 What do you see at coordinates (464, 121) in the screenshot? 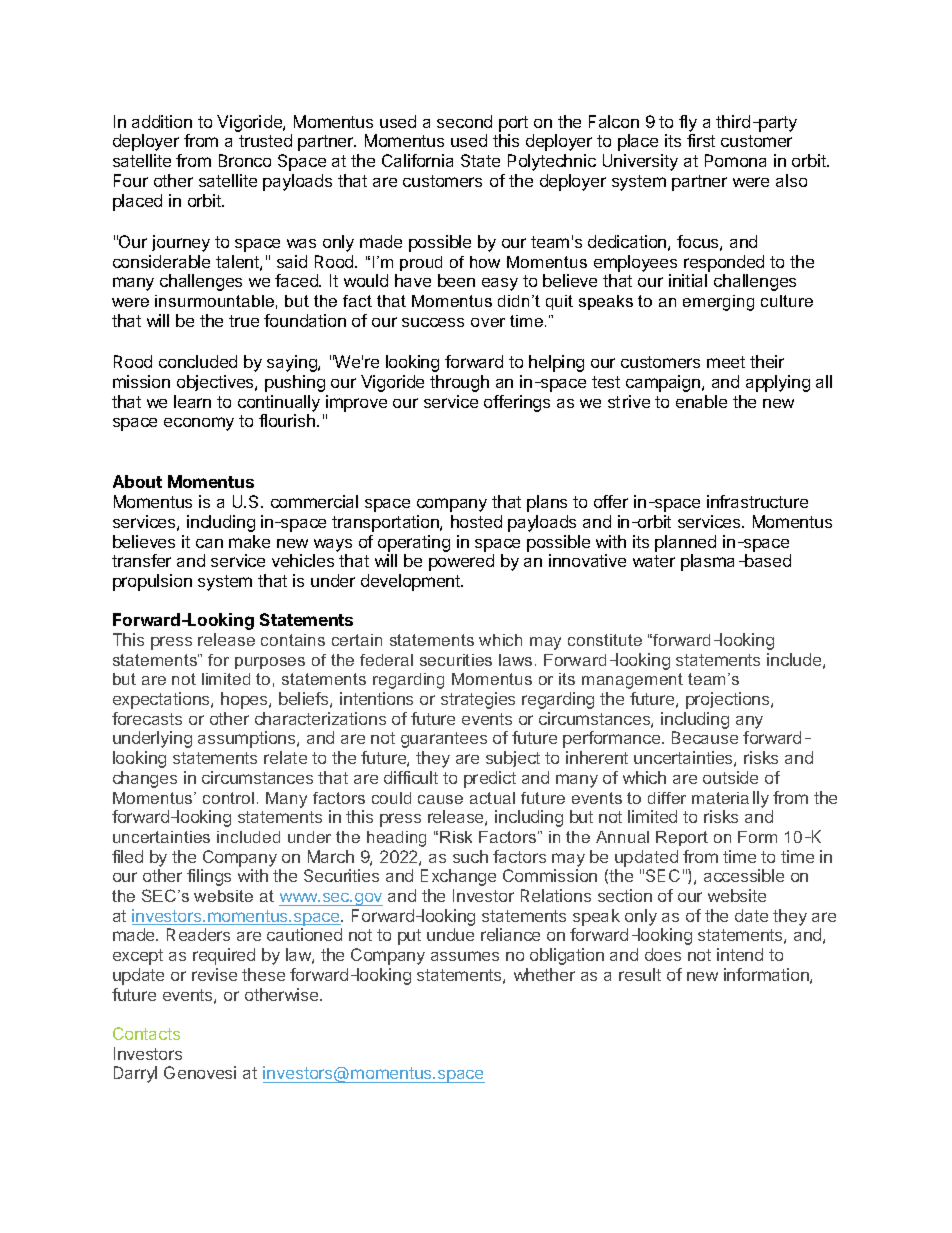
I see `second` at bounding box center [464, 121].
